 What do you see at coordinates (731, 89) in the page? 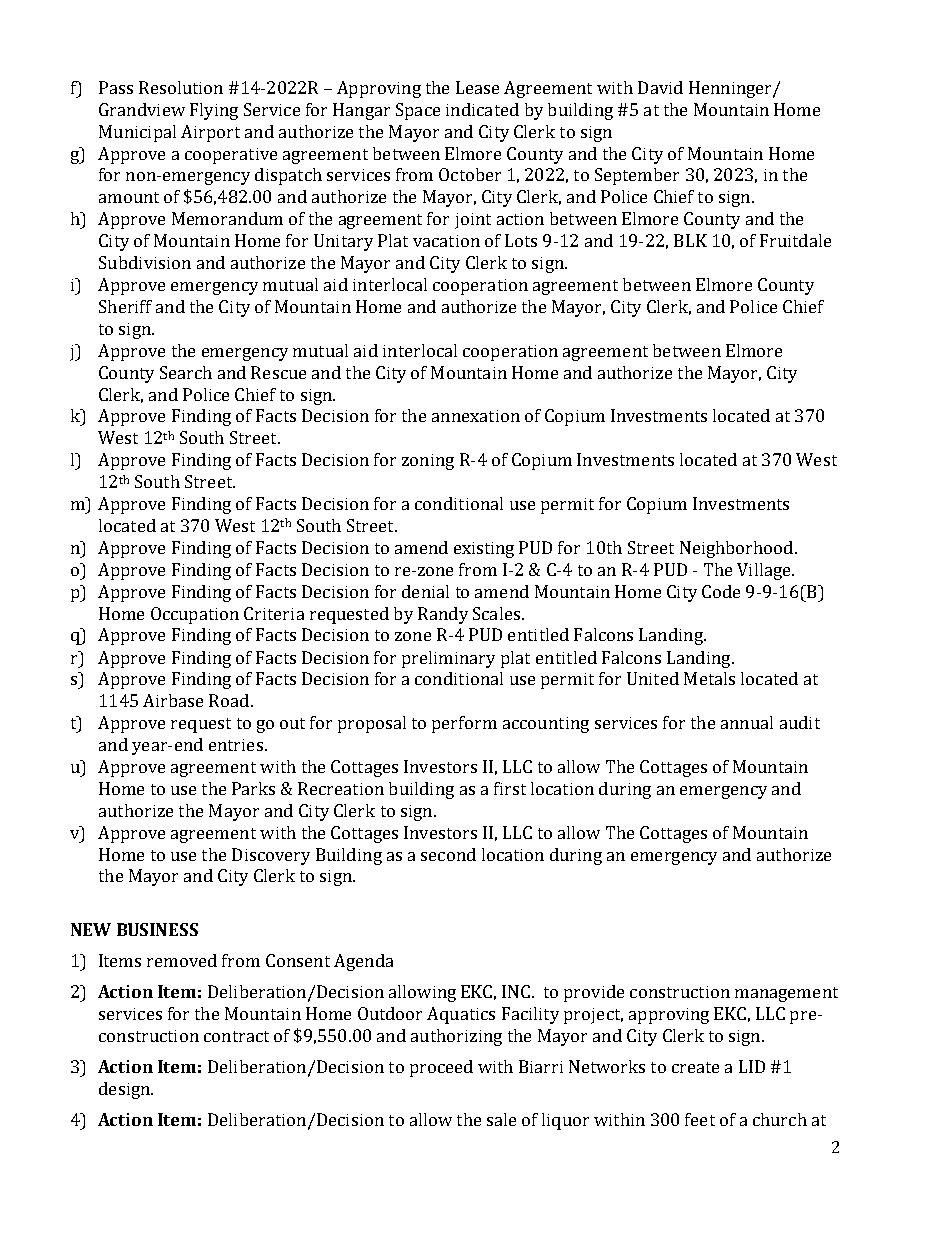
I see `Henninger` at bounding box center [731, 89].
